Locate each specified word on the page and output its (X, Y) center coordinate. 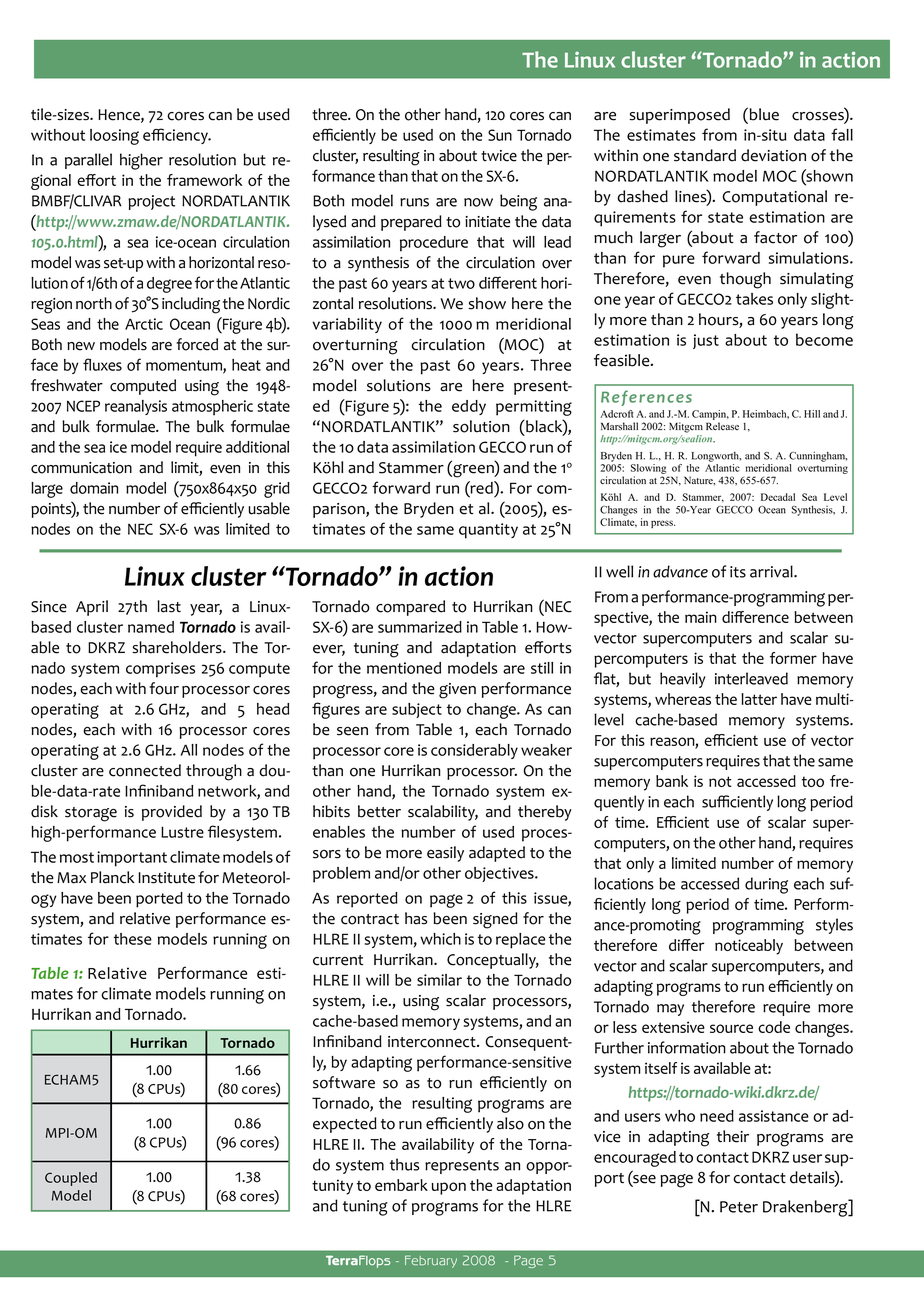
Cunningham (818, 456)
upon (449, 1188)
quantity (488, 531)
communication (81, 468)
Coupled (71, 1179)
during (766, 885)
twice (499, 156)
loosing (114, 137)
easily (445, 854)
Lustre (182, 832)
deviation (773, 155)
